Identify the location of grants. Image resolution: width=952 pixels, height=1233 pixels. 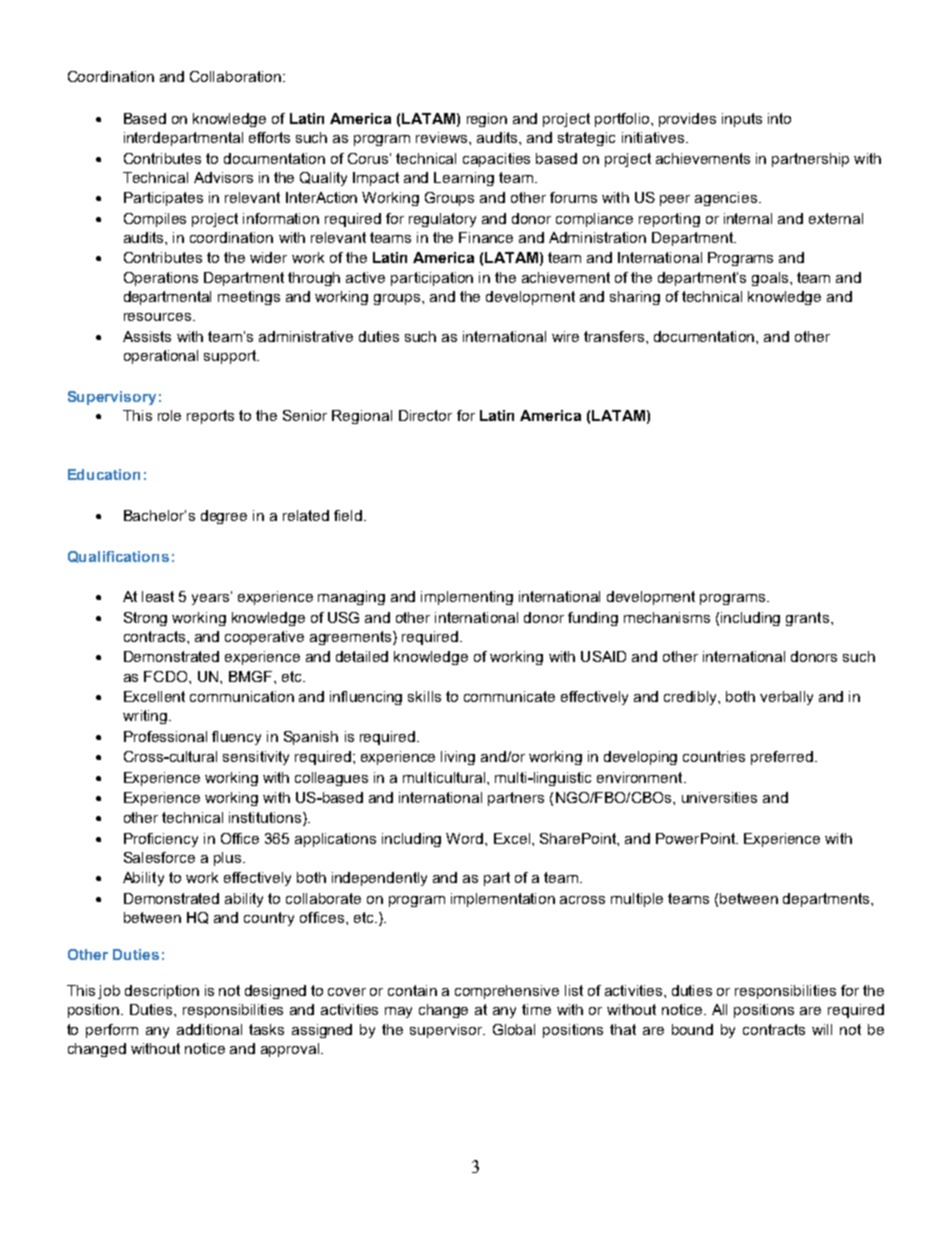
(807, 619).
